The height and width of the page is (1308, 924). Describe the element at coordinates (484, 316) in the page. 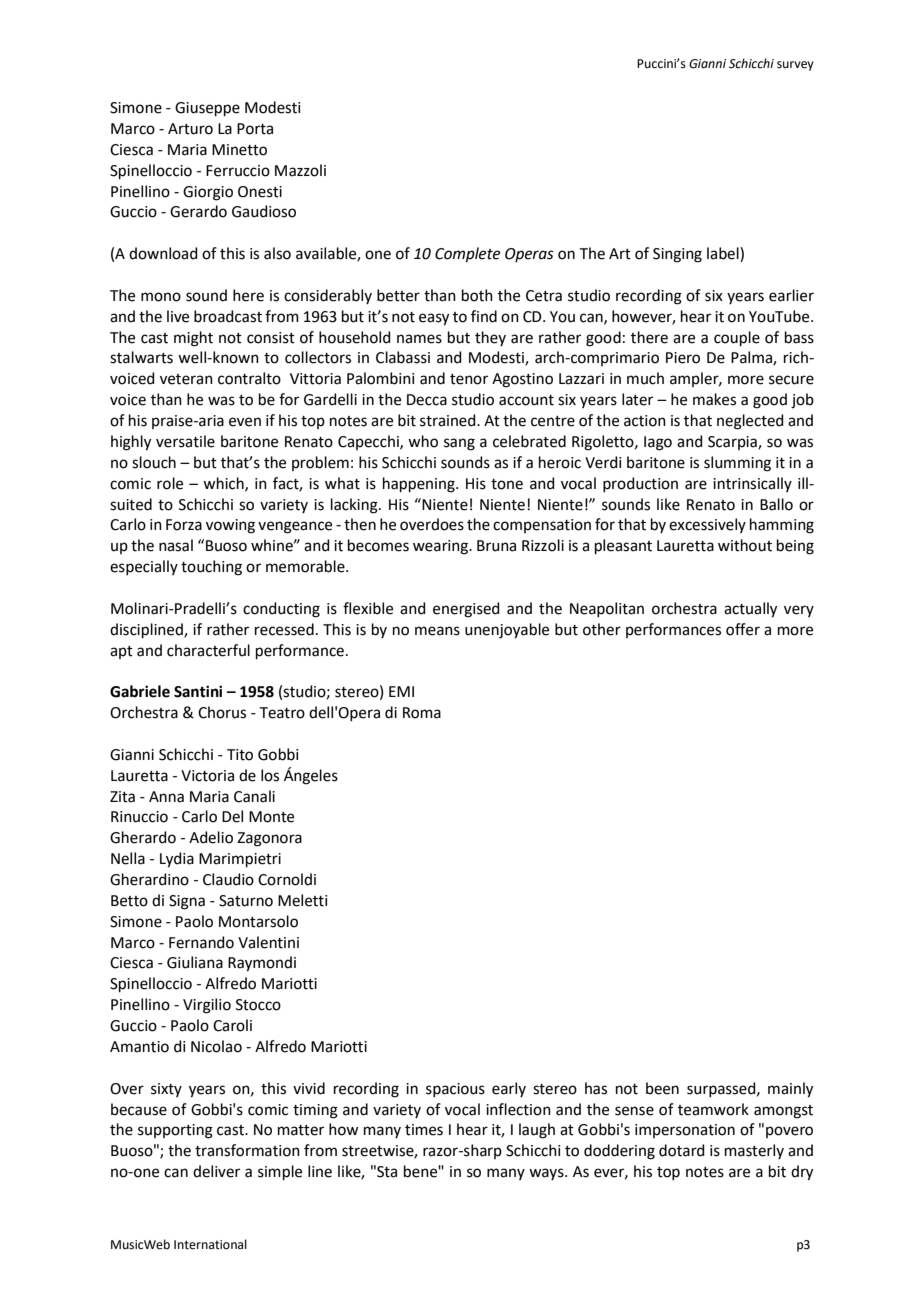

I see `find` at that location.
